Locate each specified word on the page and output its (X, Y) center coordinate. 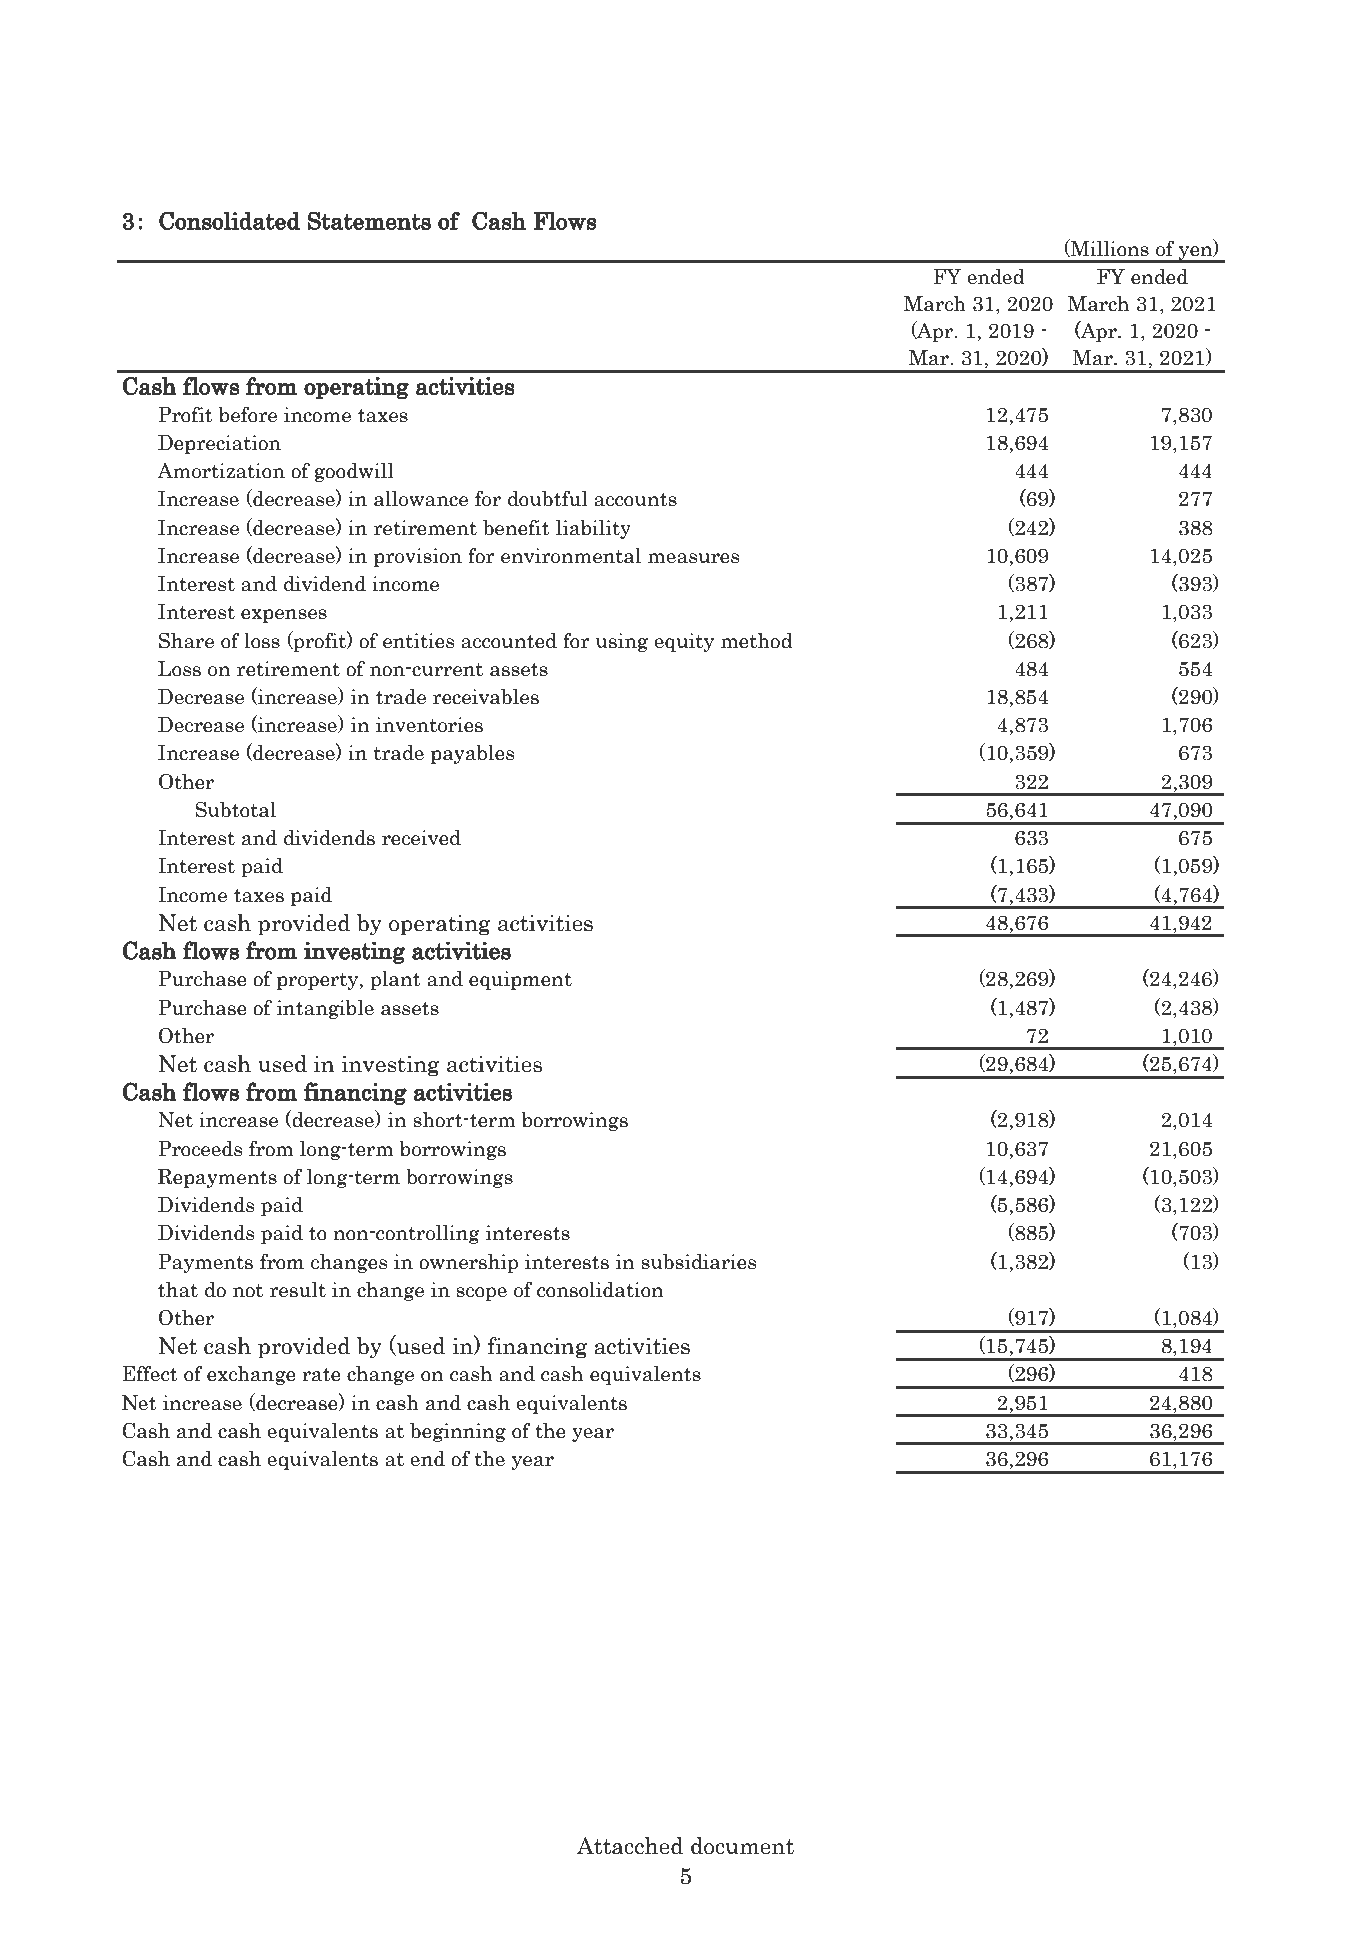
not (248, 1291)
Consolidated (229, 220)
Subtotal (235, 809)
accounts (635, 500)
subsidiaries (698, 1262)
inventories (429, 725)
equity (684, 642)
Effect (150, 1373)
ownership (468, 1263)
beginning (458, 1432)
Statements (369, 220)
